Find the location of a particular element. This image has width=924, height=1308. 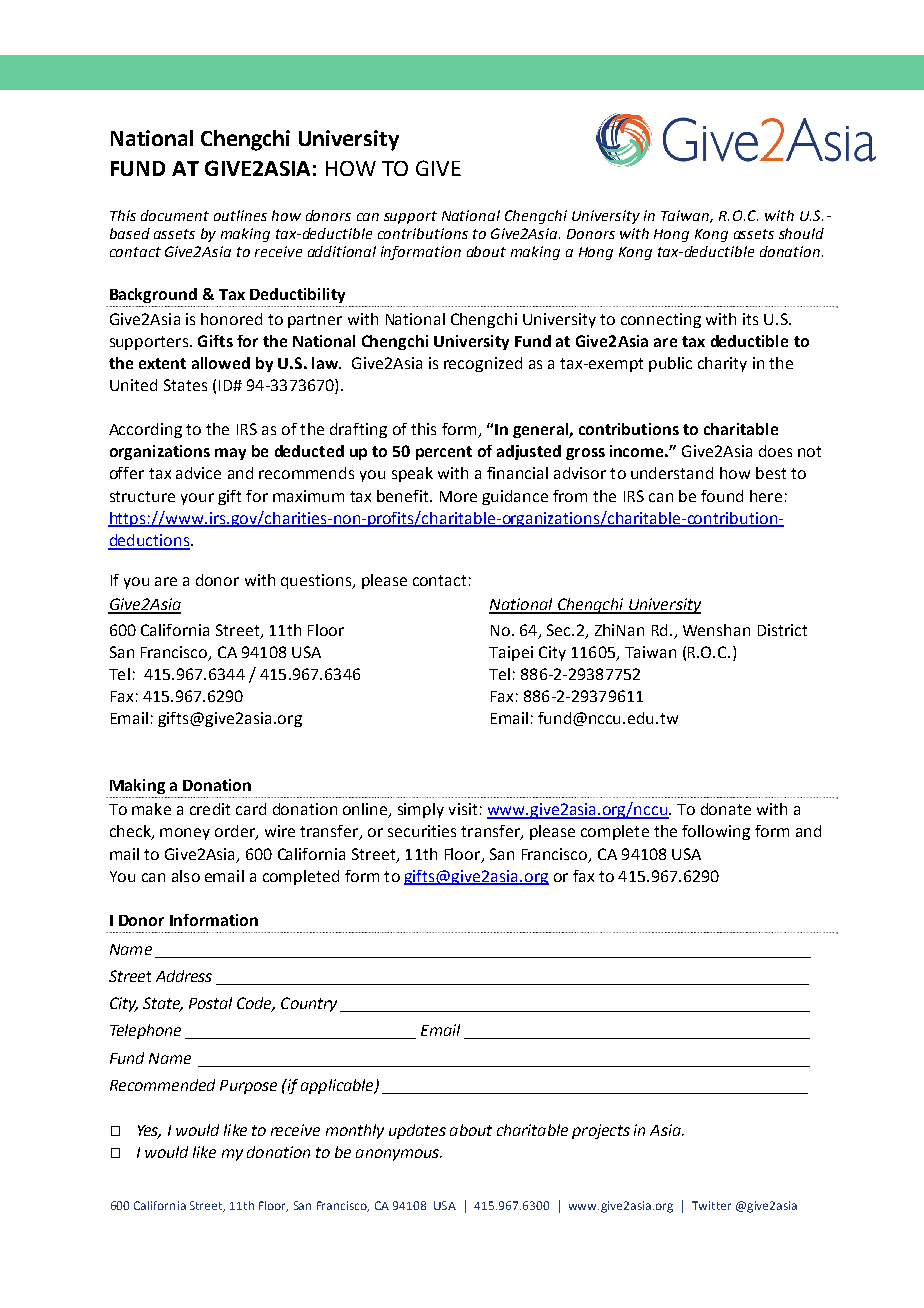

also is located at coordinates (186, 876).
